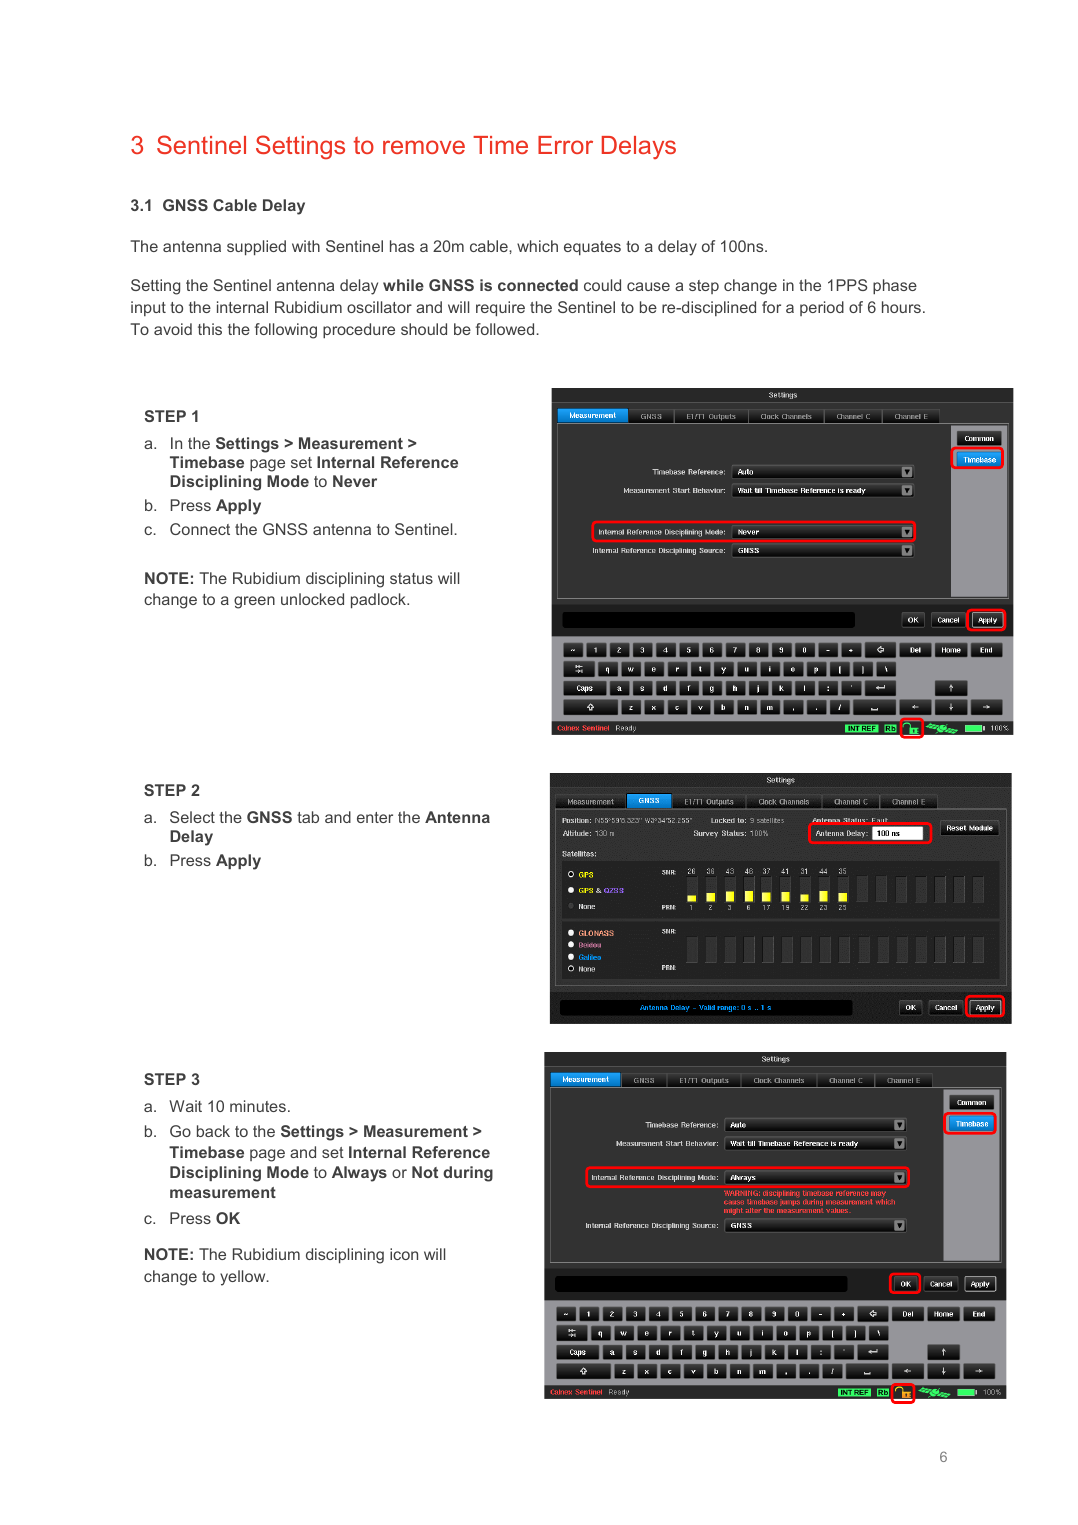 The image size is (1078, 1525). Describe the element at coordinates (258, 1106) in the screenshot. I see `minutes` at that location.
